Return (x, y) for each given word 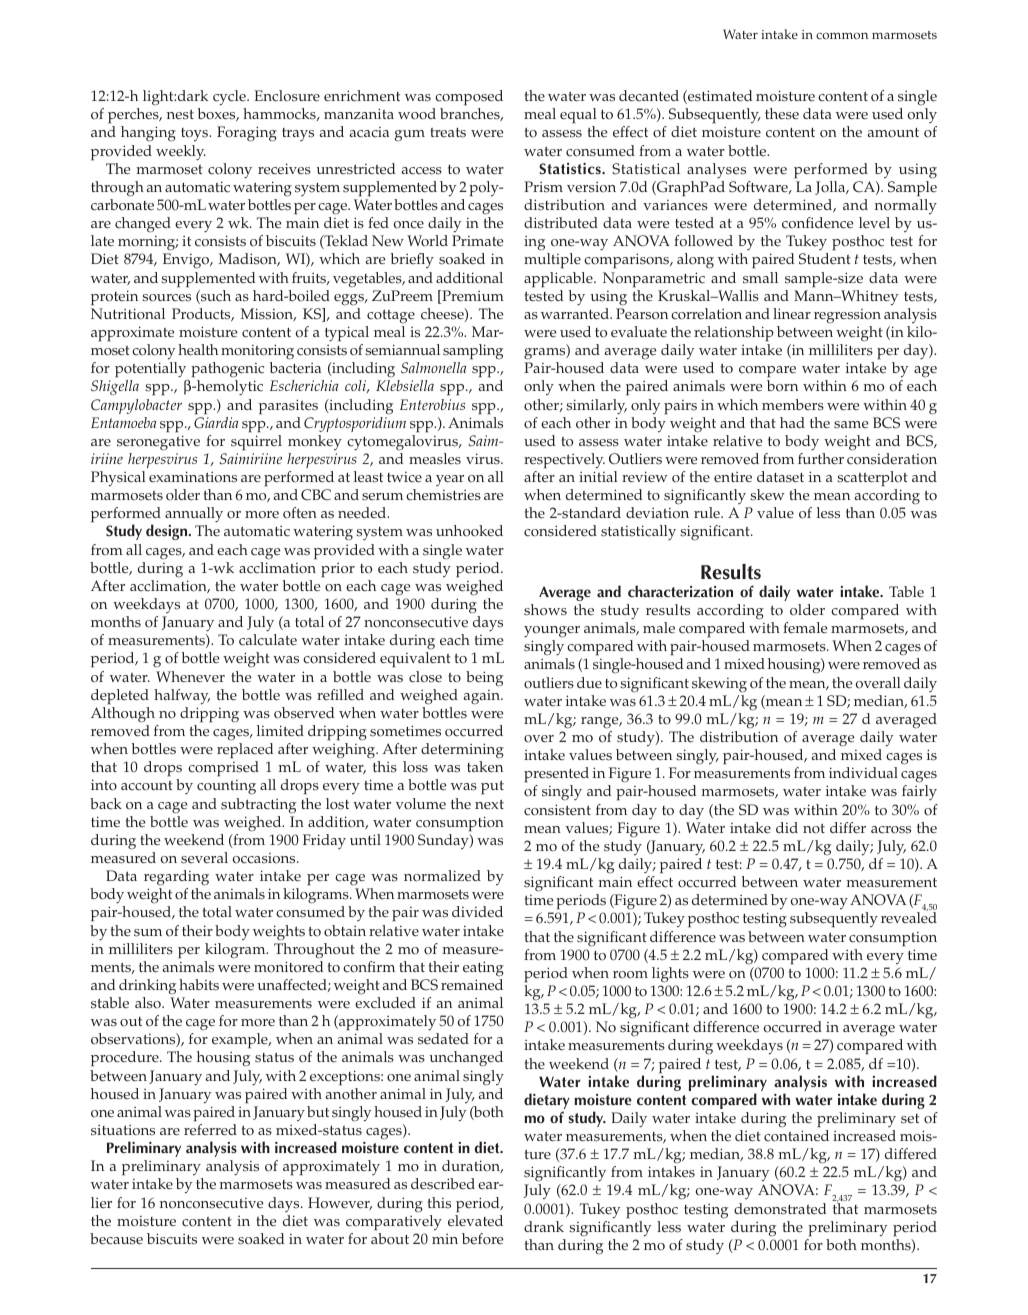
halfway (182, 697)
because (116, 1239)
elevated (475, 1221)
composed (469, 98)
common (842, 36)
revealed (909, 917)
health (198, 350)
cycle (230, 98)
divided (477, 911)
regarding (176, 878)
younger (552, 632)
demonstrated (780, 1209)
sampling (473, 352)
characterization (680, 591)
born (782, 386)
